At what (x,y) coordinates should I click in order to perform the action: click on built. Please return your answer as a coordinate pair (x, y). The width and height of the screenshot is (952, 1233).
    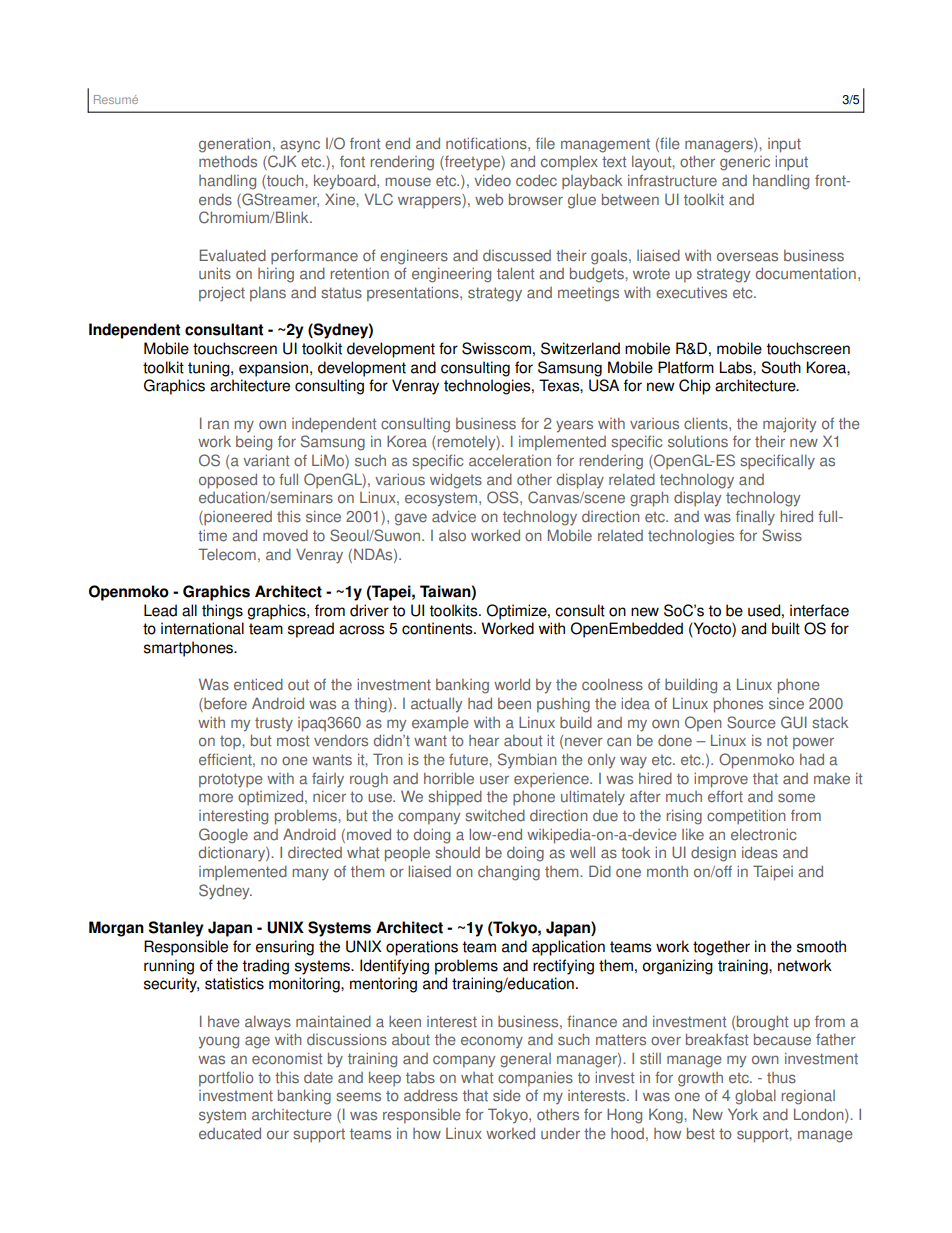
    Looking at the image, I should click on (786, 628).
